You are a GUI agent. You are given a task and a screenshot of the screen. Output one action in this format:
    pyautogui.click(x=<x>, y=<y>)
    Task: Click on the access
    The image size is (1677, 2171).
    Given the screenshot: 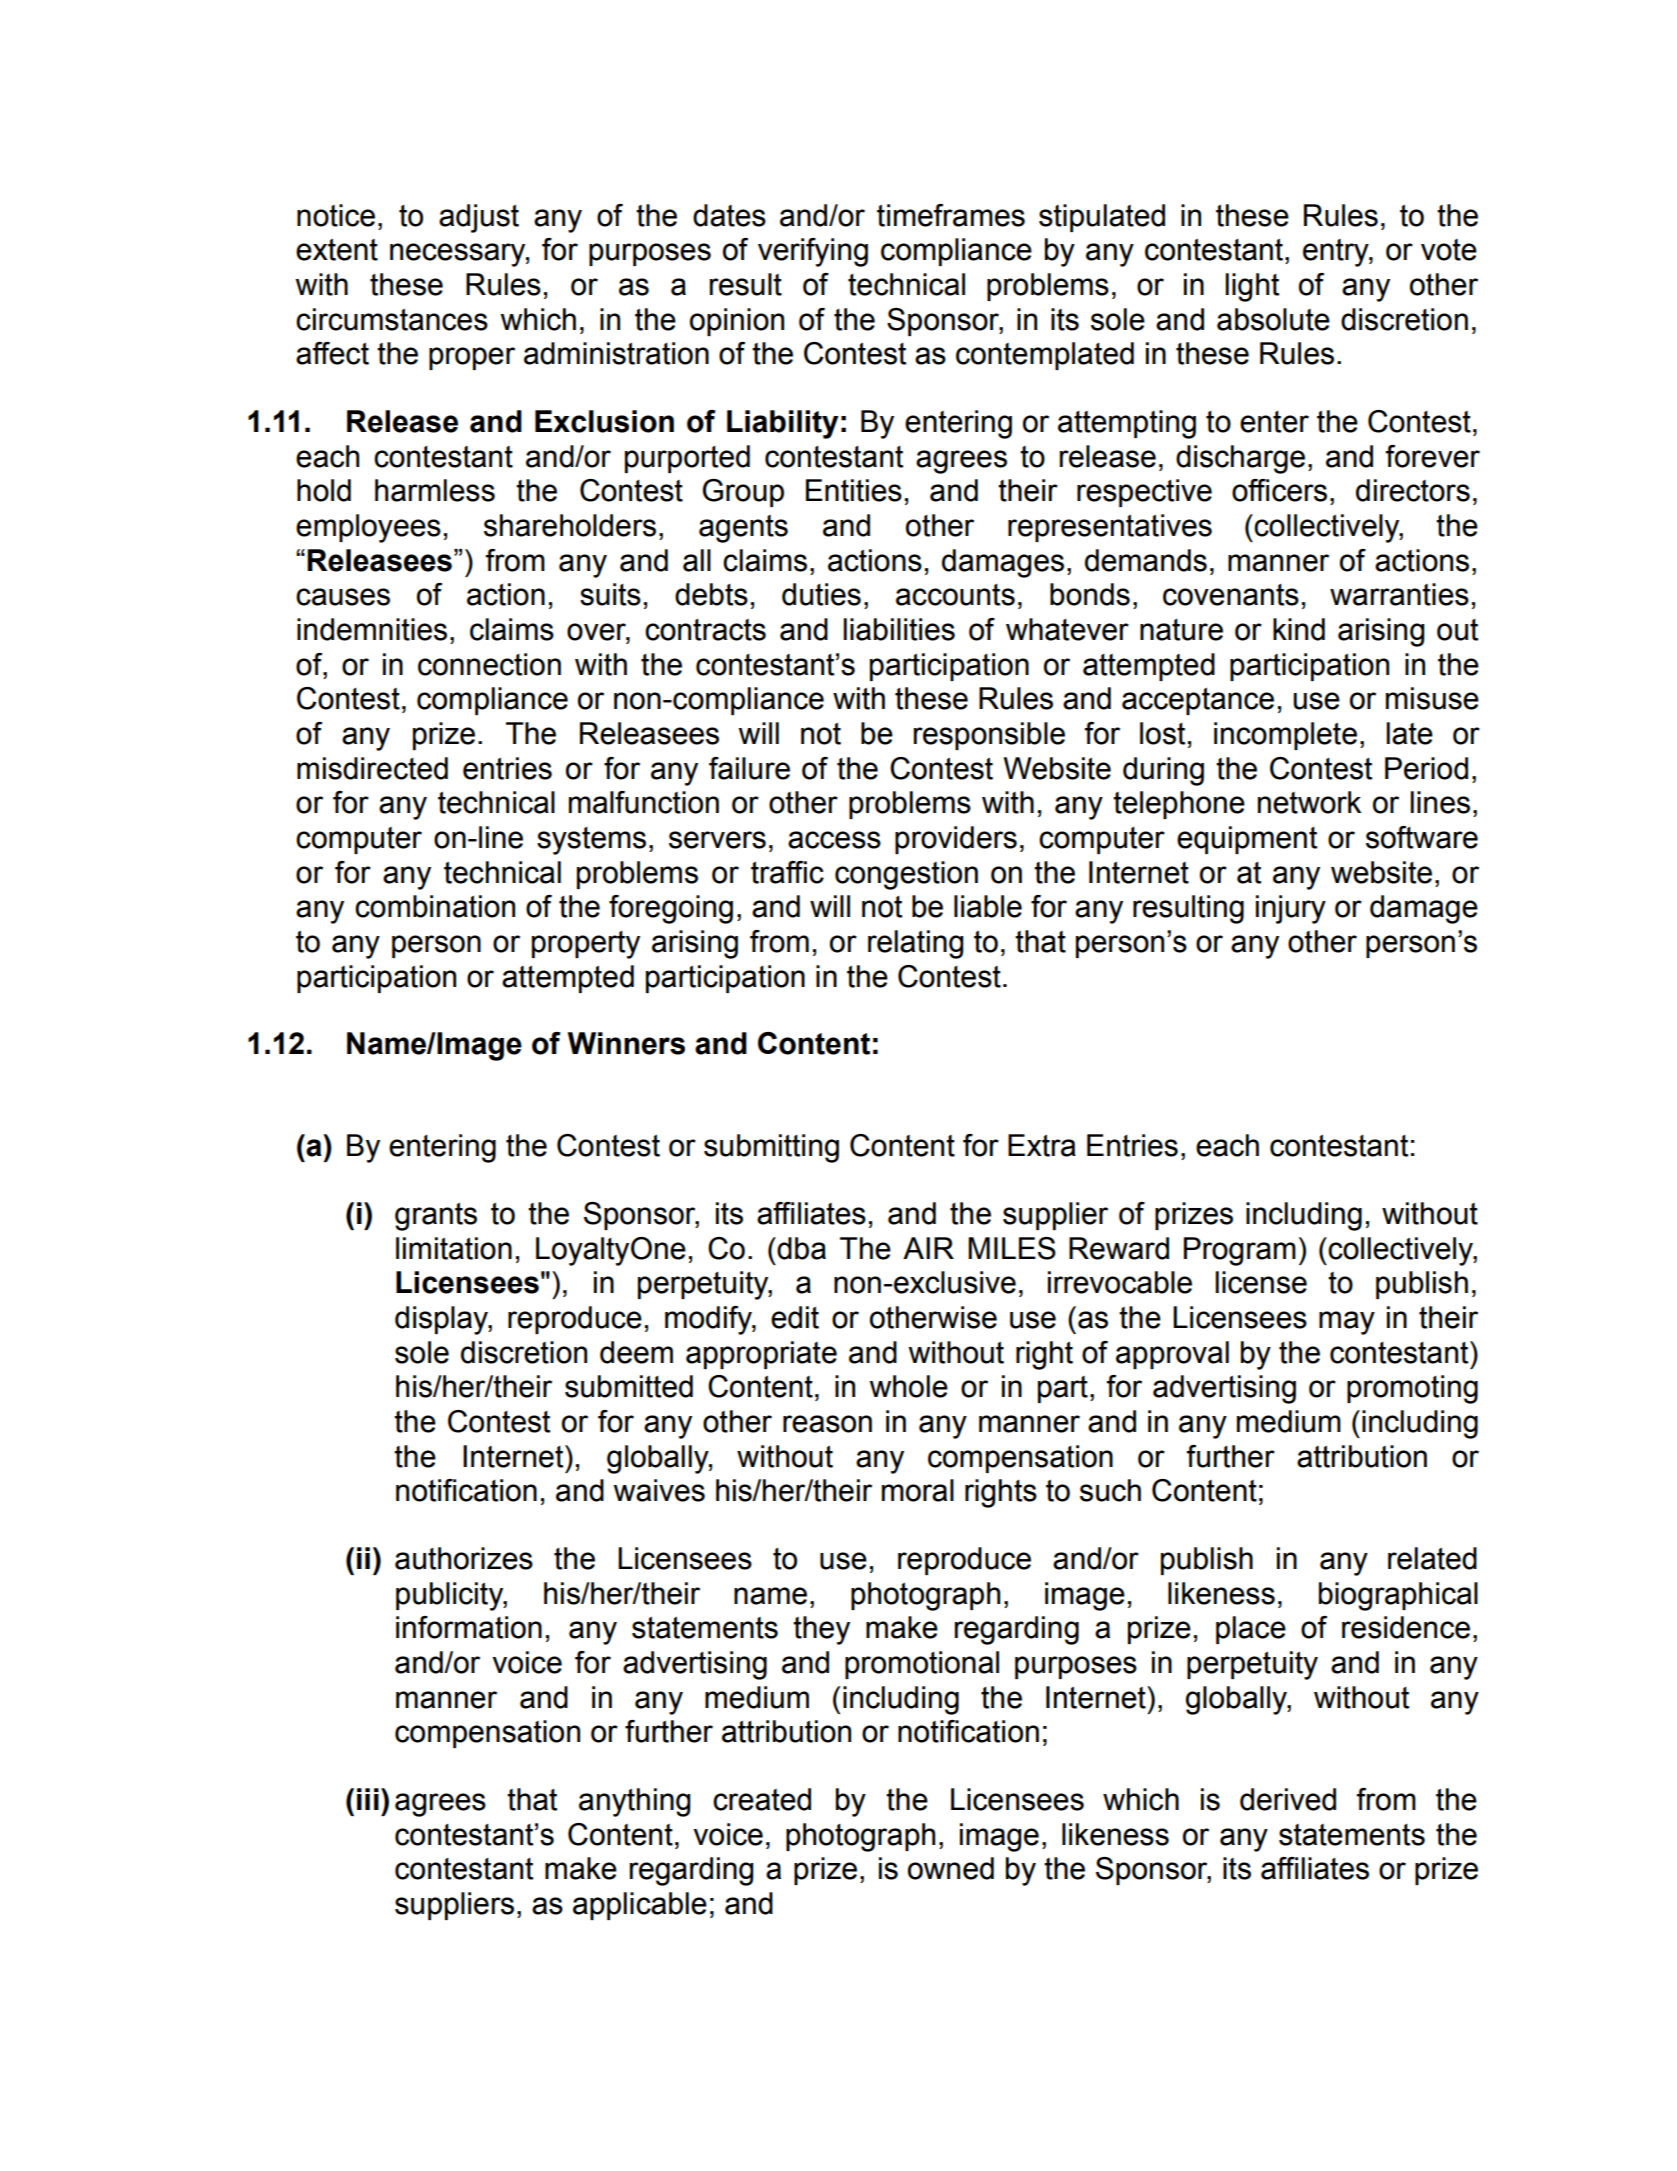 What is the action you would take?
    pyautogui.click(x=834, y=840)
